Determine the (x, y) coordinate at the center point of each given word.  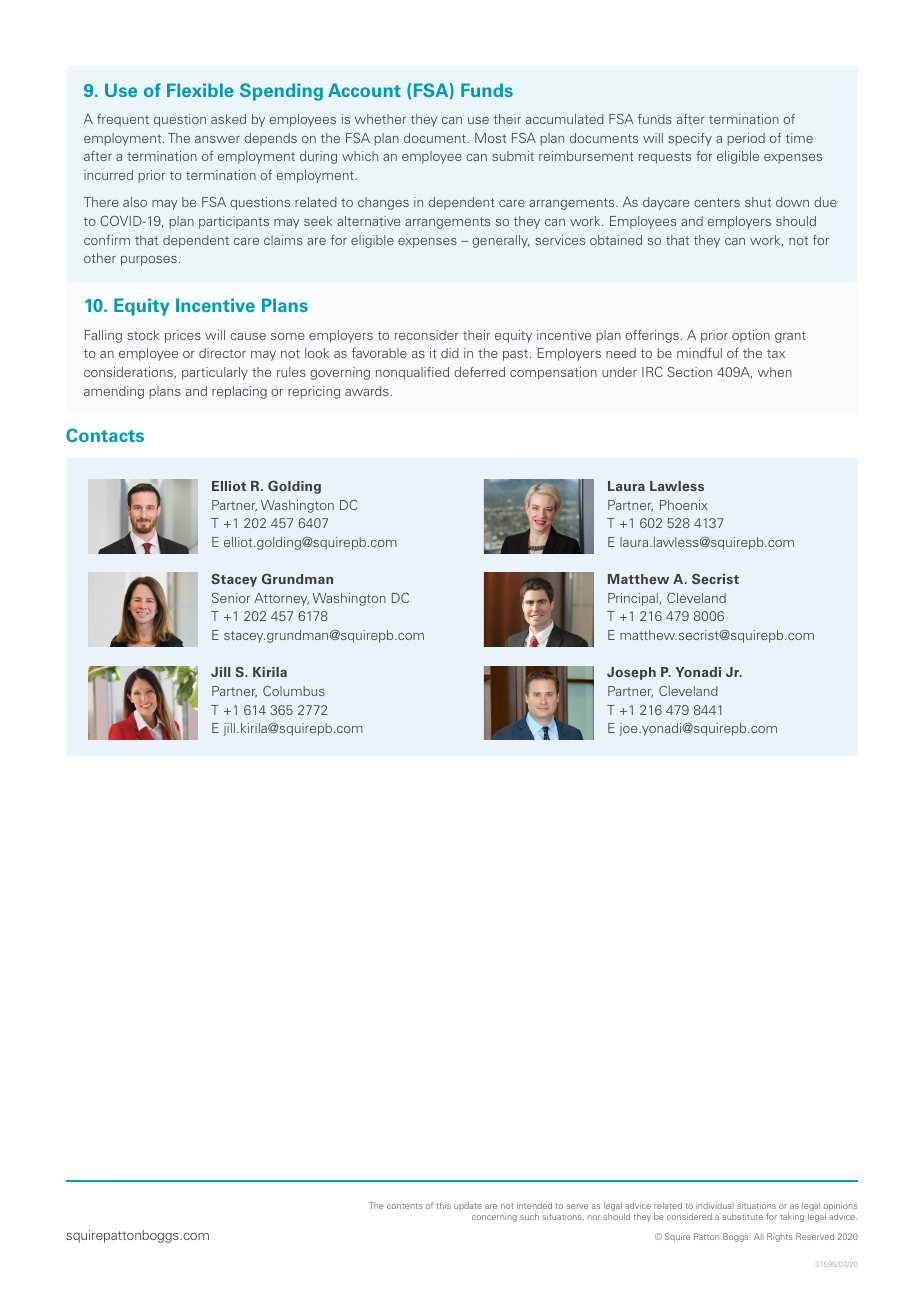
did (450, 353)
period (746, 139)
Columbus (294, 691)
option (751, 336)
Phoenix (684, 505)
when (775, 372)
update (468, 1206)
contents (405, 1206)
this (444, 1205)
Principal (633, 599)
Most (490, 138)
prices (183, 336)
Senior (231, 598)
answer (217, 139)
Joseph (631, 673)
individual (715, 1205)
